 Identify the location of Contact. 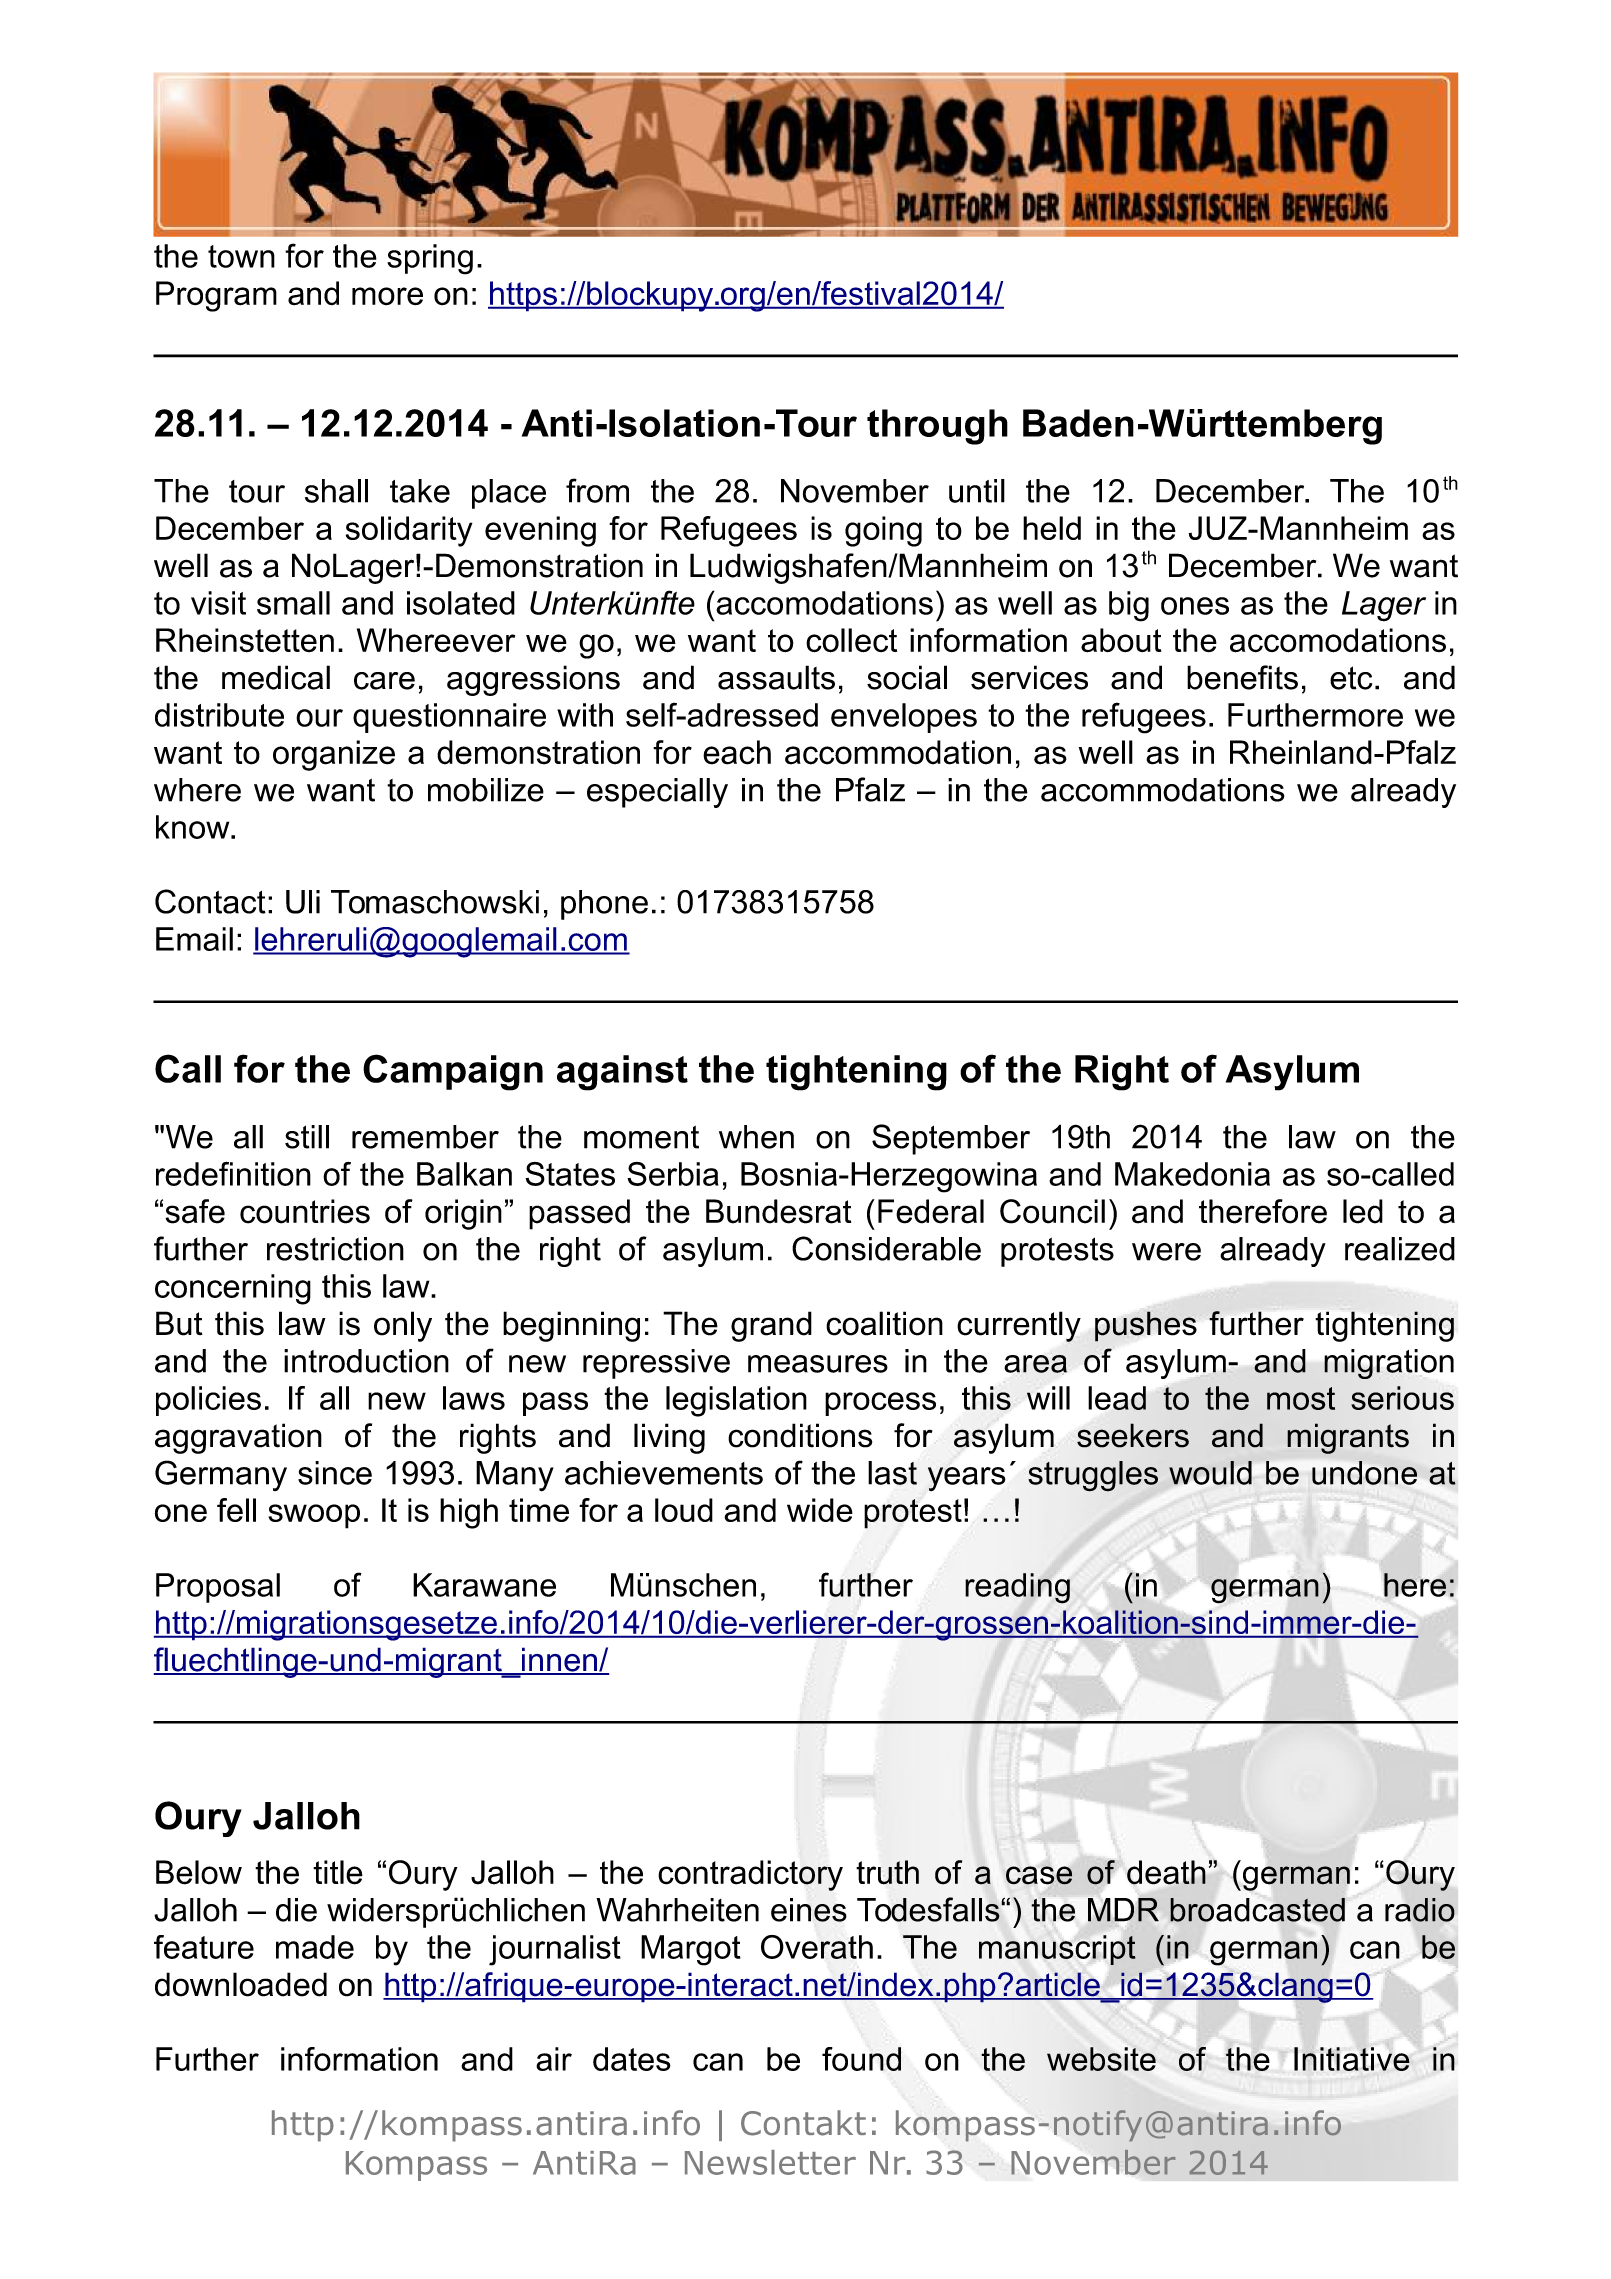
(210, 901).
